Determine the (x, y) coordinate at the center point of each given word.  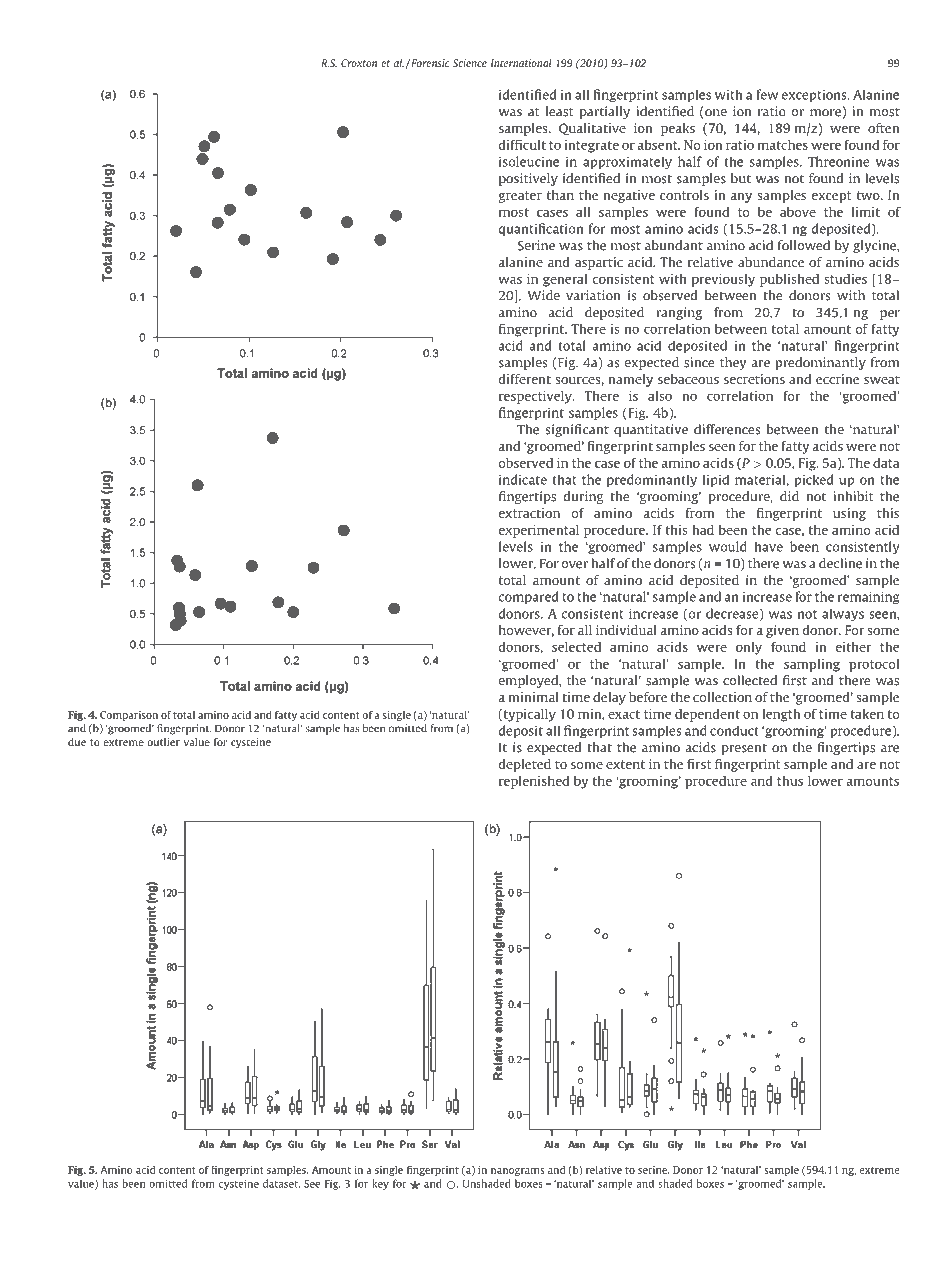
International (521, 63)
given (782, 631)
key (380, 1184)
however (526, 631)
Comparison (129, 716)
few (767, 94)
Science (470, 63)
